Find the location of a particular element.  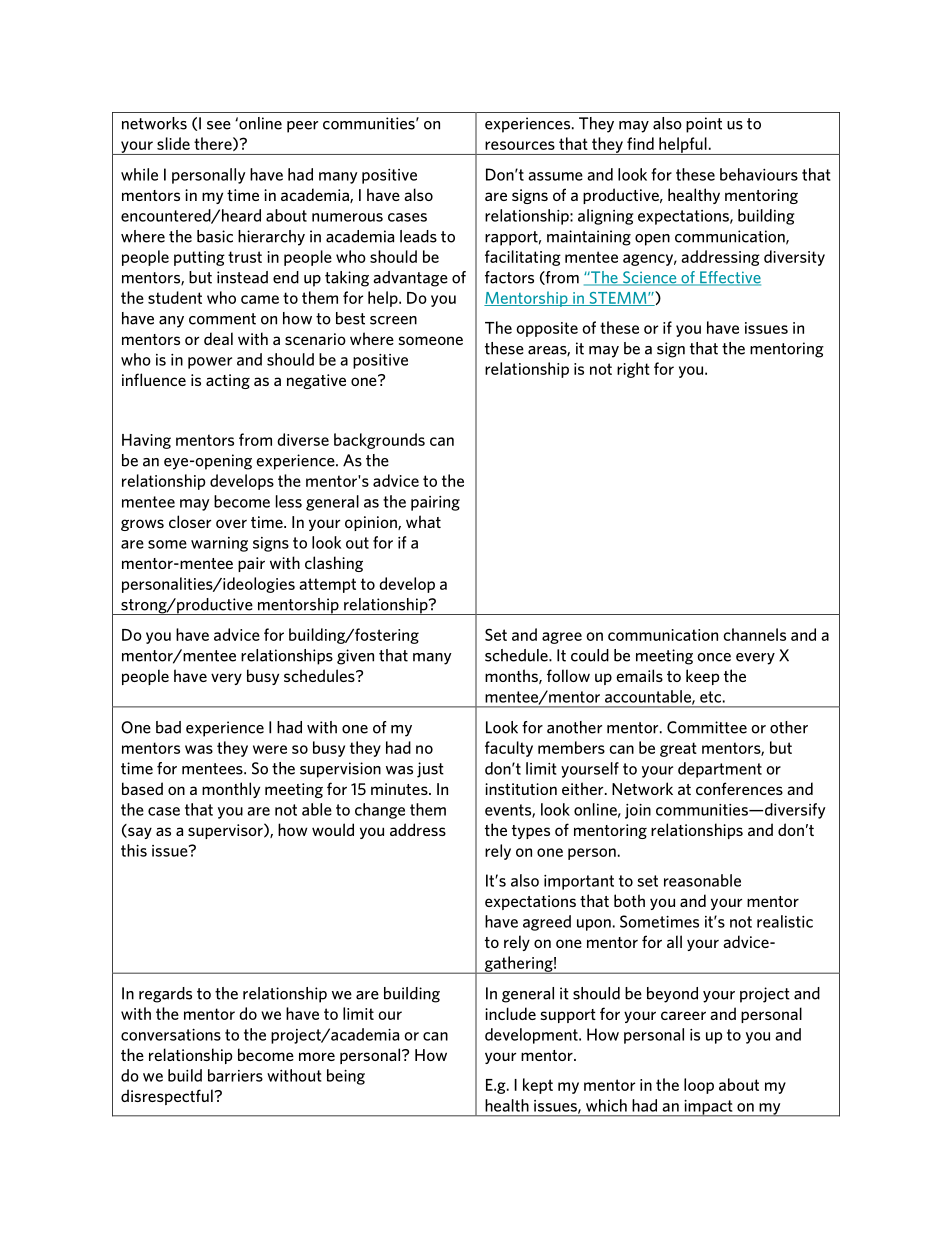

barriers is located at coordinates (235, 1075).
